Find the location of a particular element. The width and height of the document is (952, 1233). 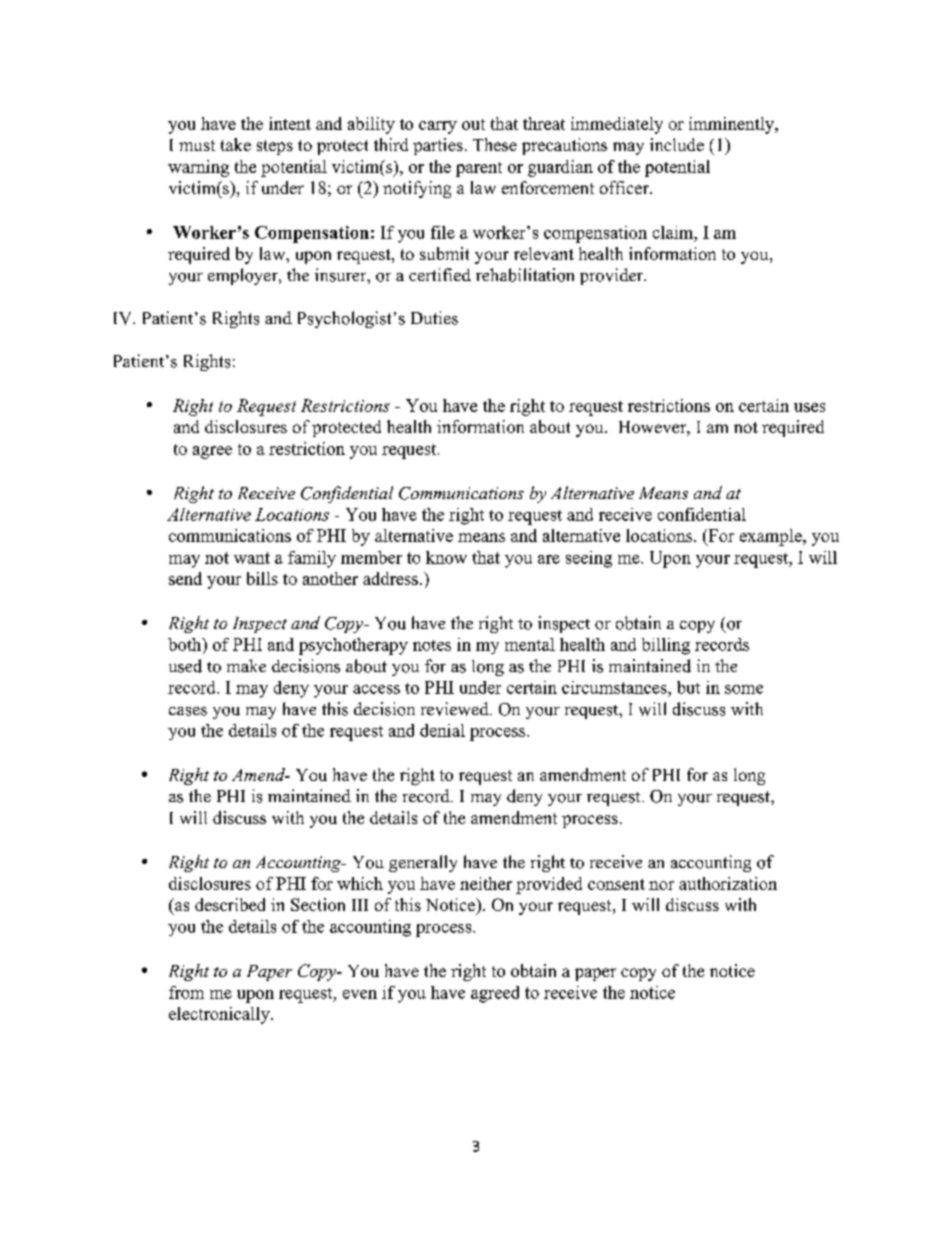

make is located at coordinates (246, 665).
